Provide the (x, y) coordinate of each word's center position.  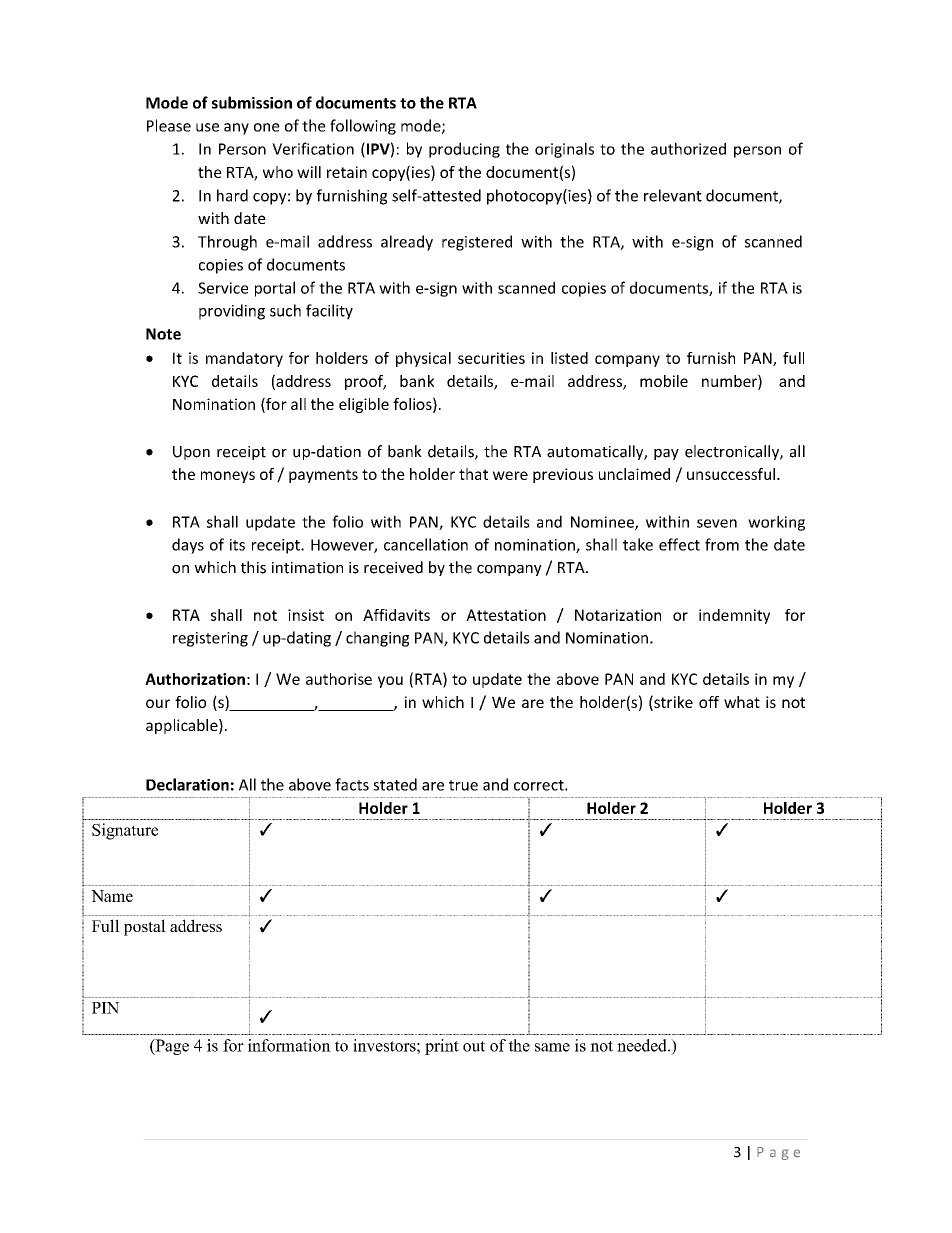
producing (464, 150)
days (188, 546)
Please (169, 125)
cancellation (426, 544)
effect (679, 544)
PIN (105, 1008)
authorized (688, 148)
